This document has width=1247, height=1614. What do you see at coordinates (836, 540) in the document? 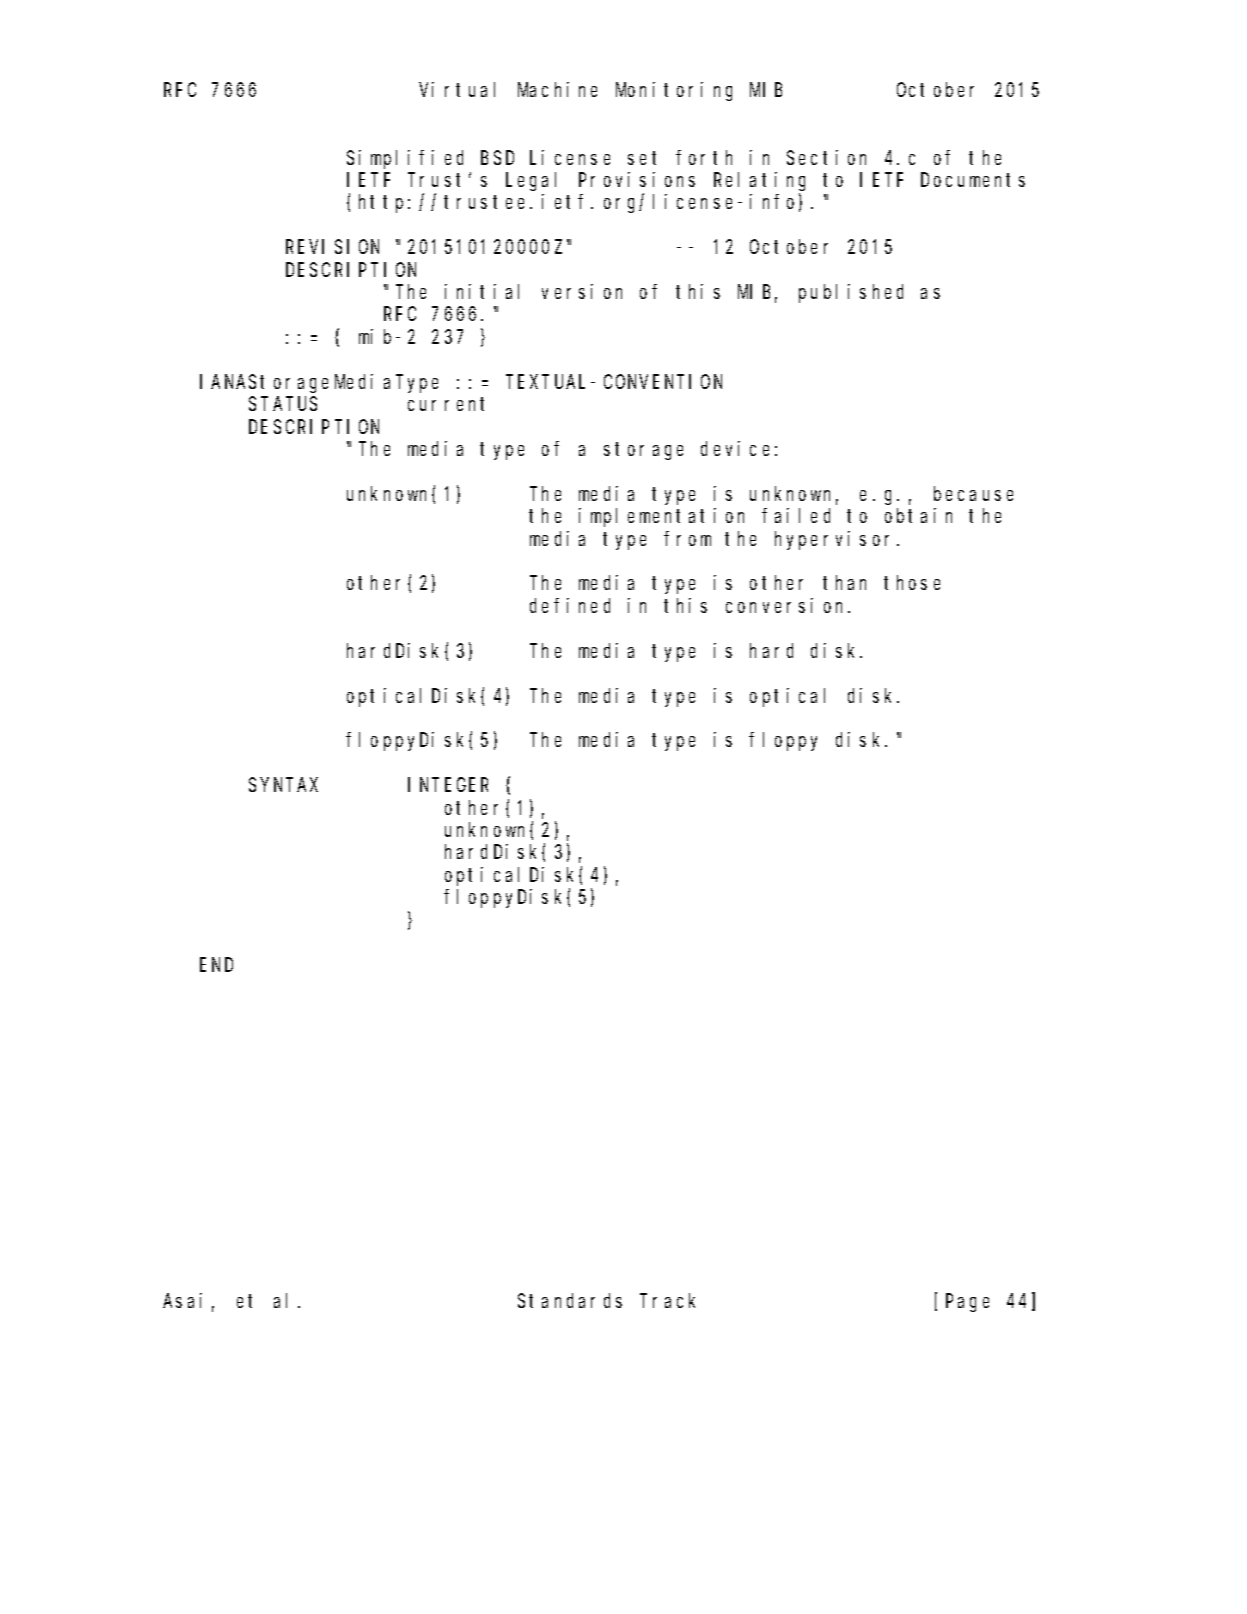
I see `hypervisor` at bounding box center [836, 540].
